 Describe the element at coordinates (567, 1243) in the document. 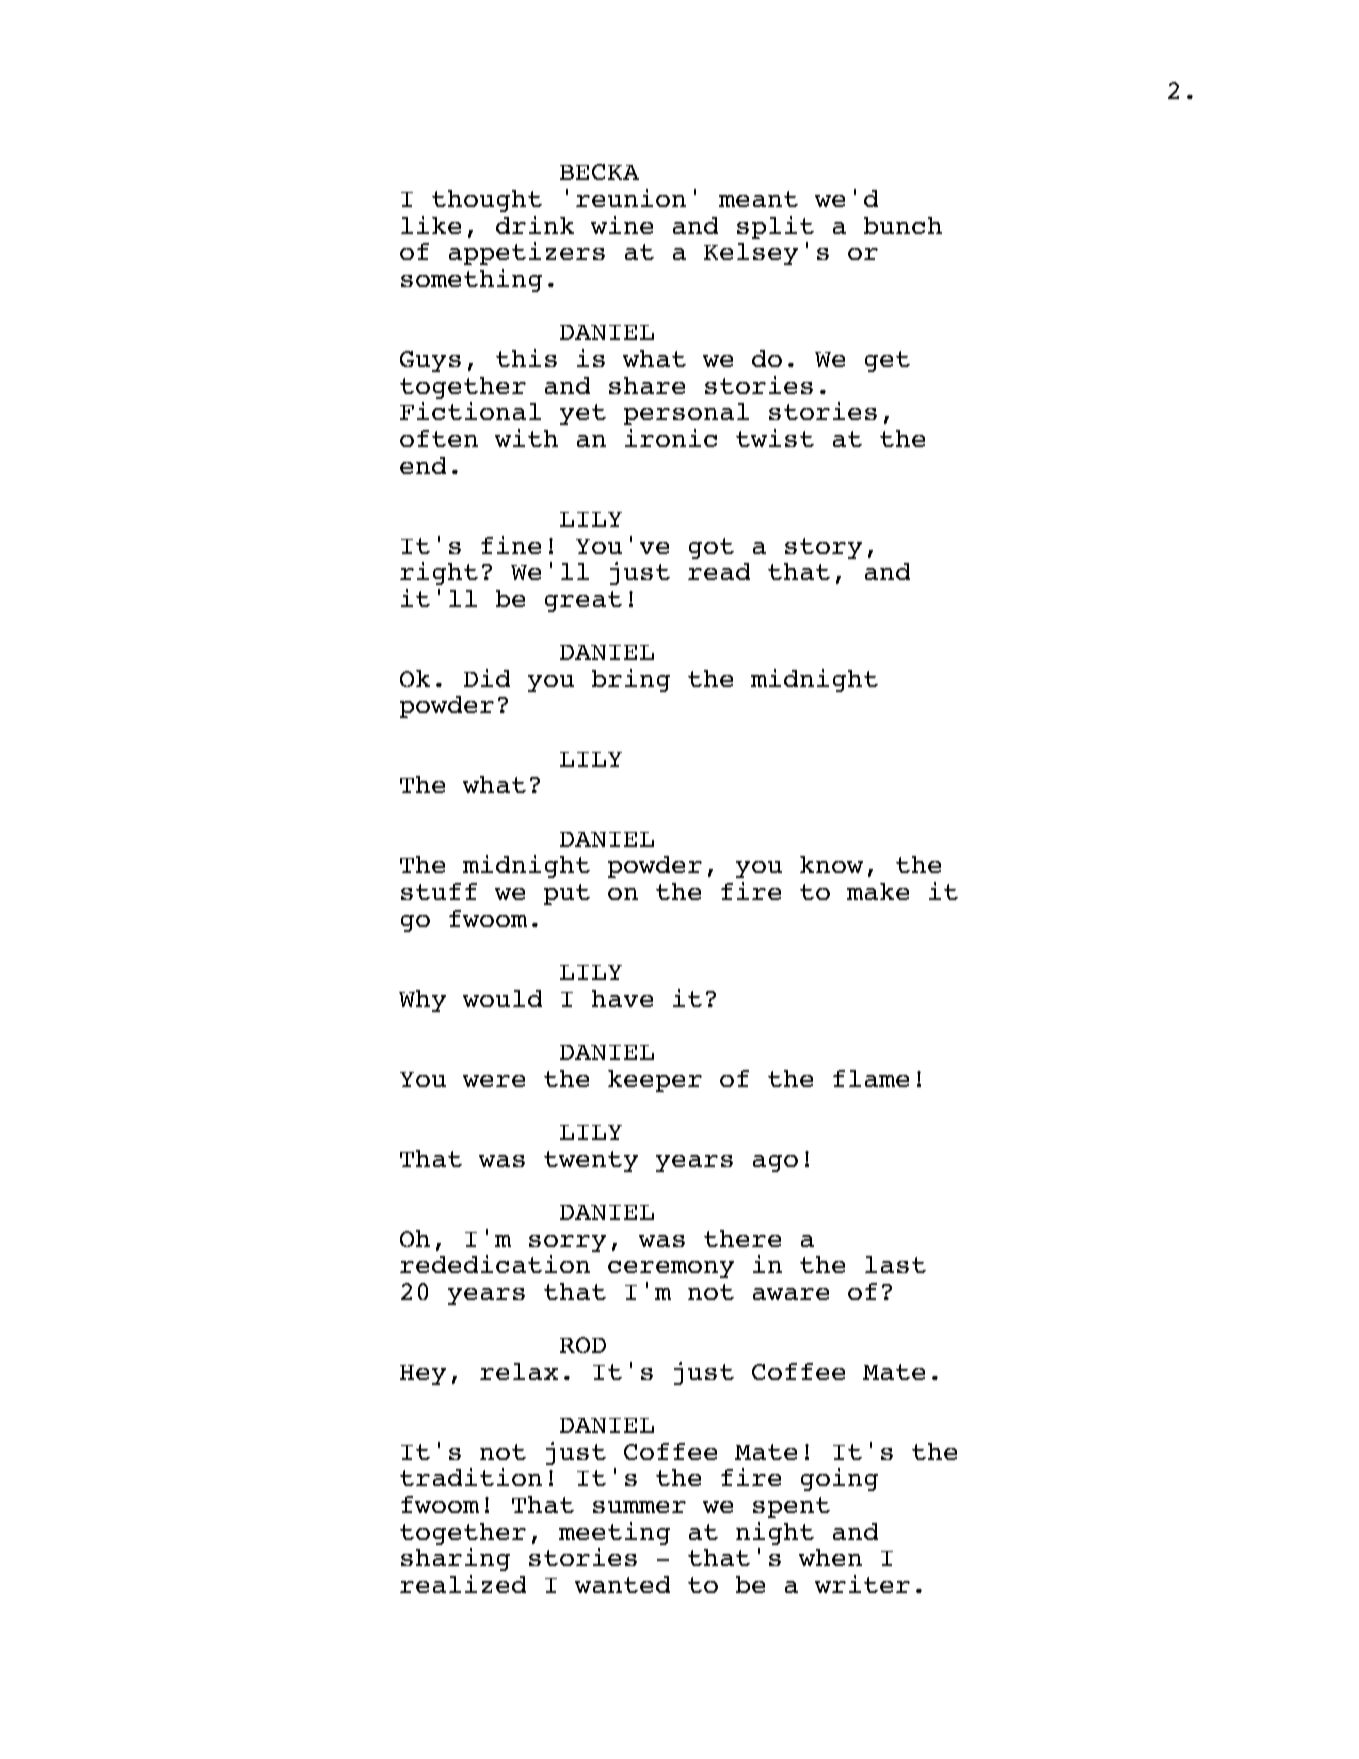

I see `sorry` at that location.
